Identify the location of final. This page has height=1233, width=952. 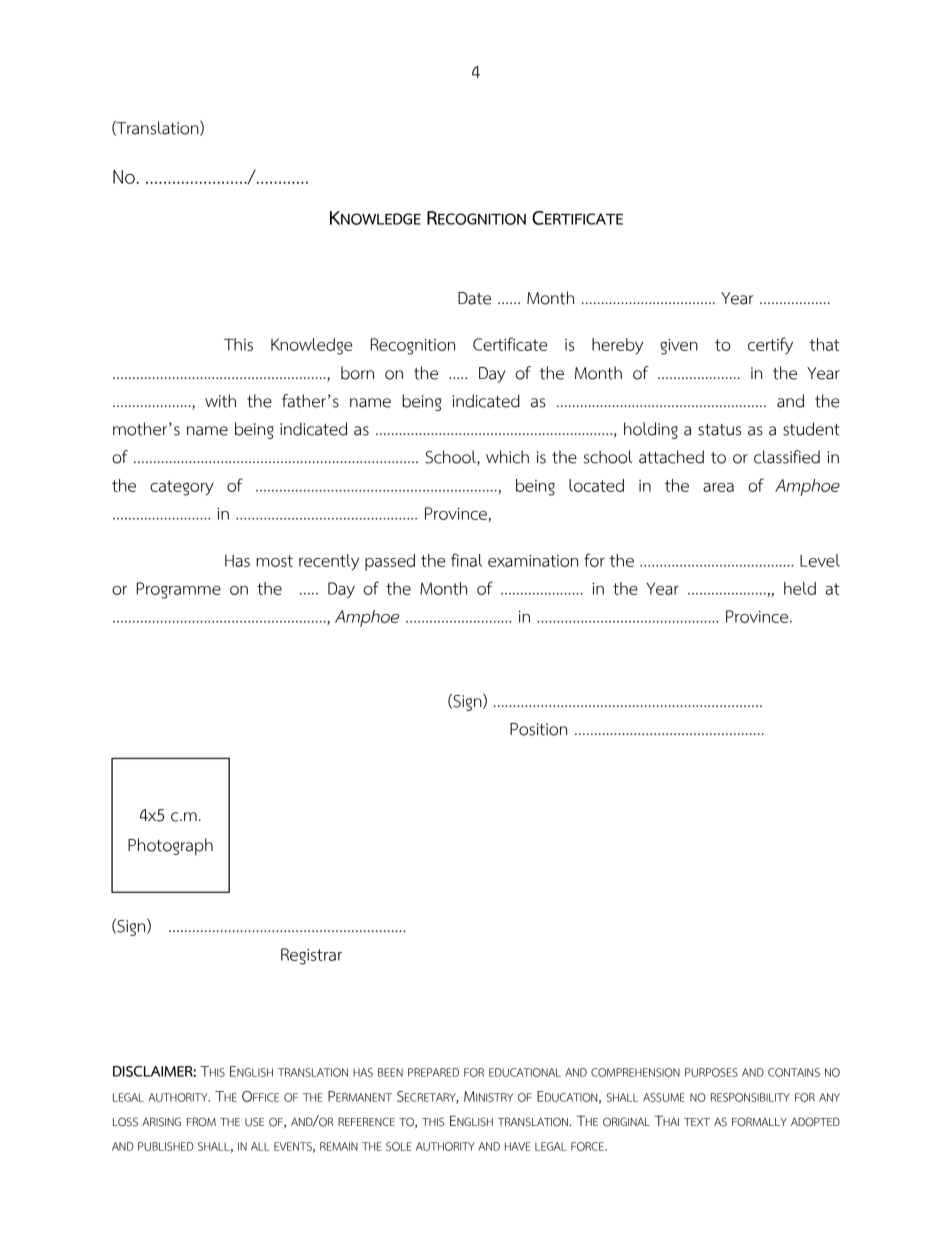
(466, 560).
